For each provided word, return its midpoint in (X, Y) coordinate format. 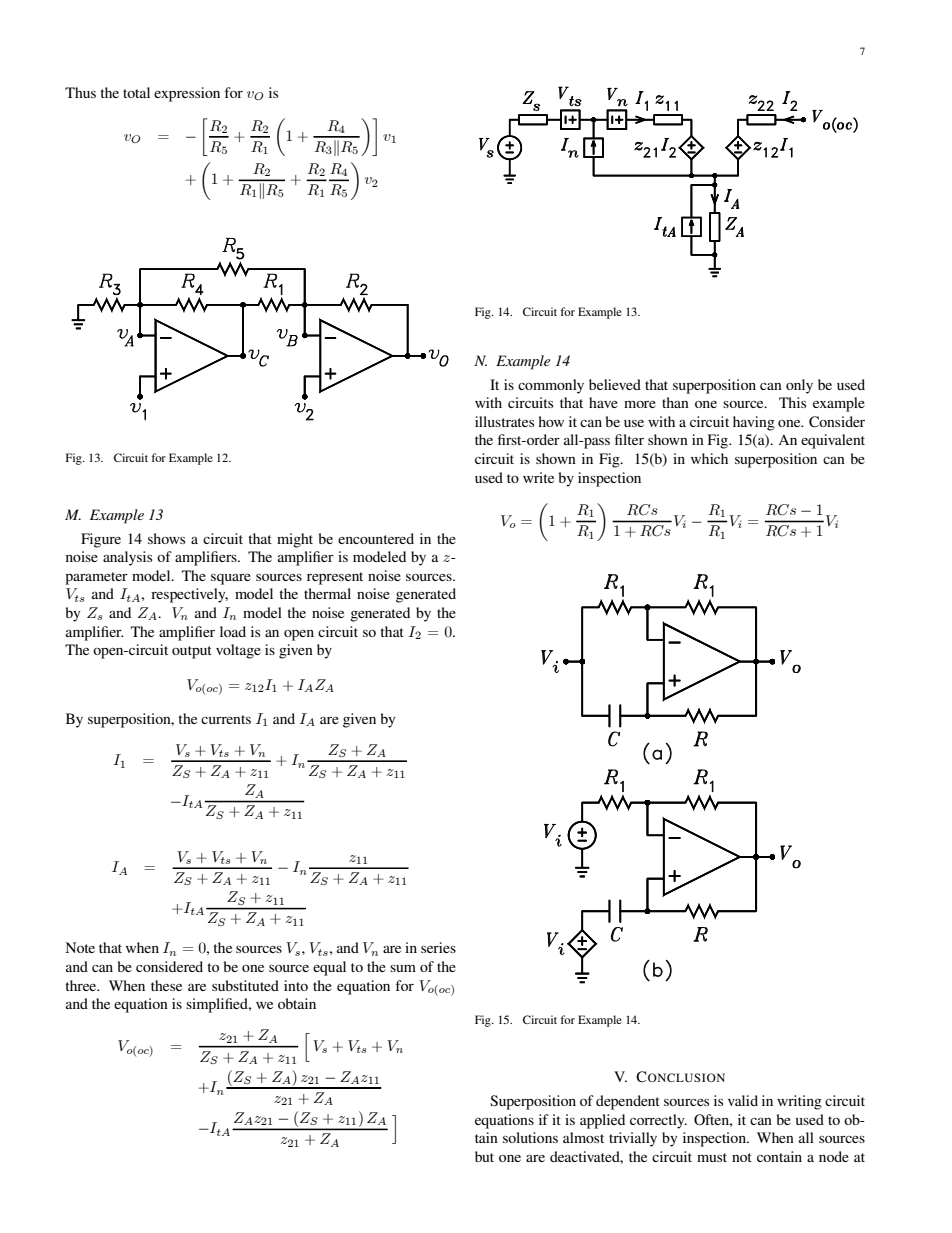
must (712, 1157)
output (192, 652)
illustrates (504, 421)
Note (80, 947)
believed (615, 384)
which (709, 458)
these (166, 985)
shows (166, 538)
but (484, 1156)
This (792, 402)
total (136, 92)
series (438, 947)
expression (187, 94)
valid (743, 1100)
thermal (327, 593)
